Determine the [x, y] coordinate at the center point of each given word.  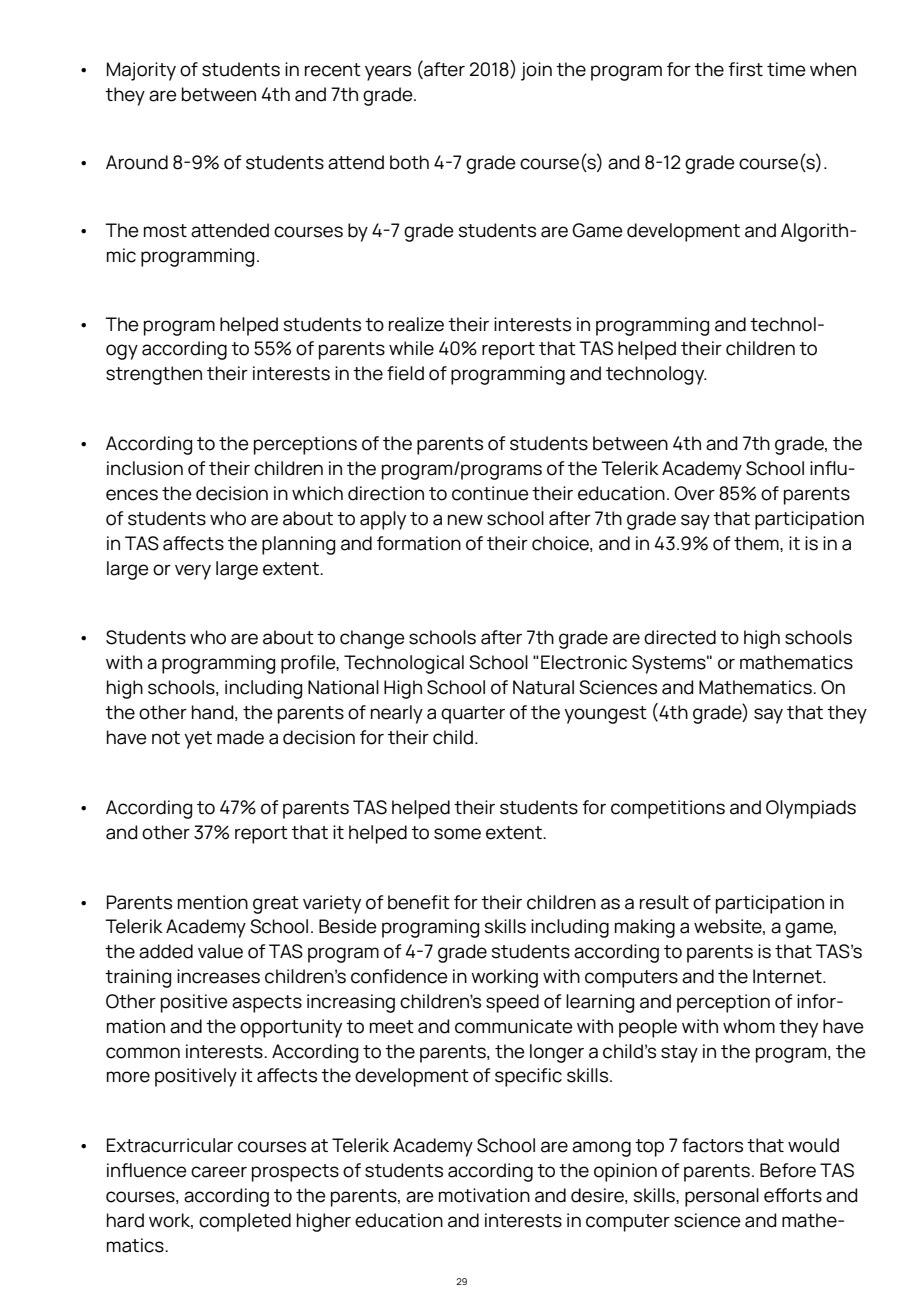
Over [694, 493]
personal [722, 1197]
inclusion [145, 468]
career [219, 1172]
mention [213, 902]
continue [490, 493]
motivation [484, 1195]
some [457, 834]
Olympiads [811, 809]
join [536, 71]
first [745, 69]
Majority [141, 71]
